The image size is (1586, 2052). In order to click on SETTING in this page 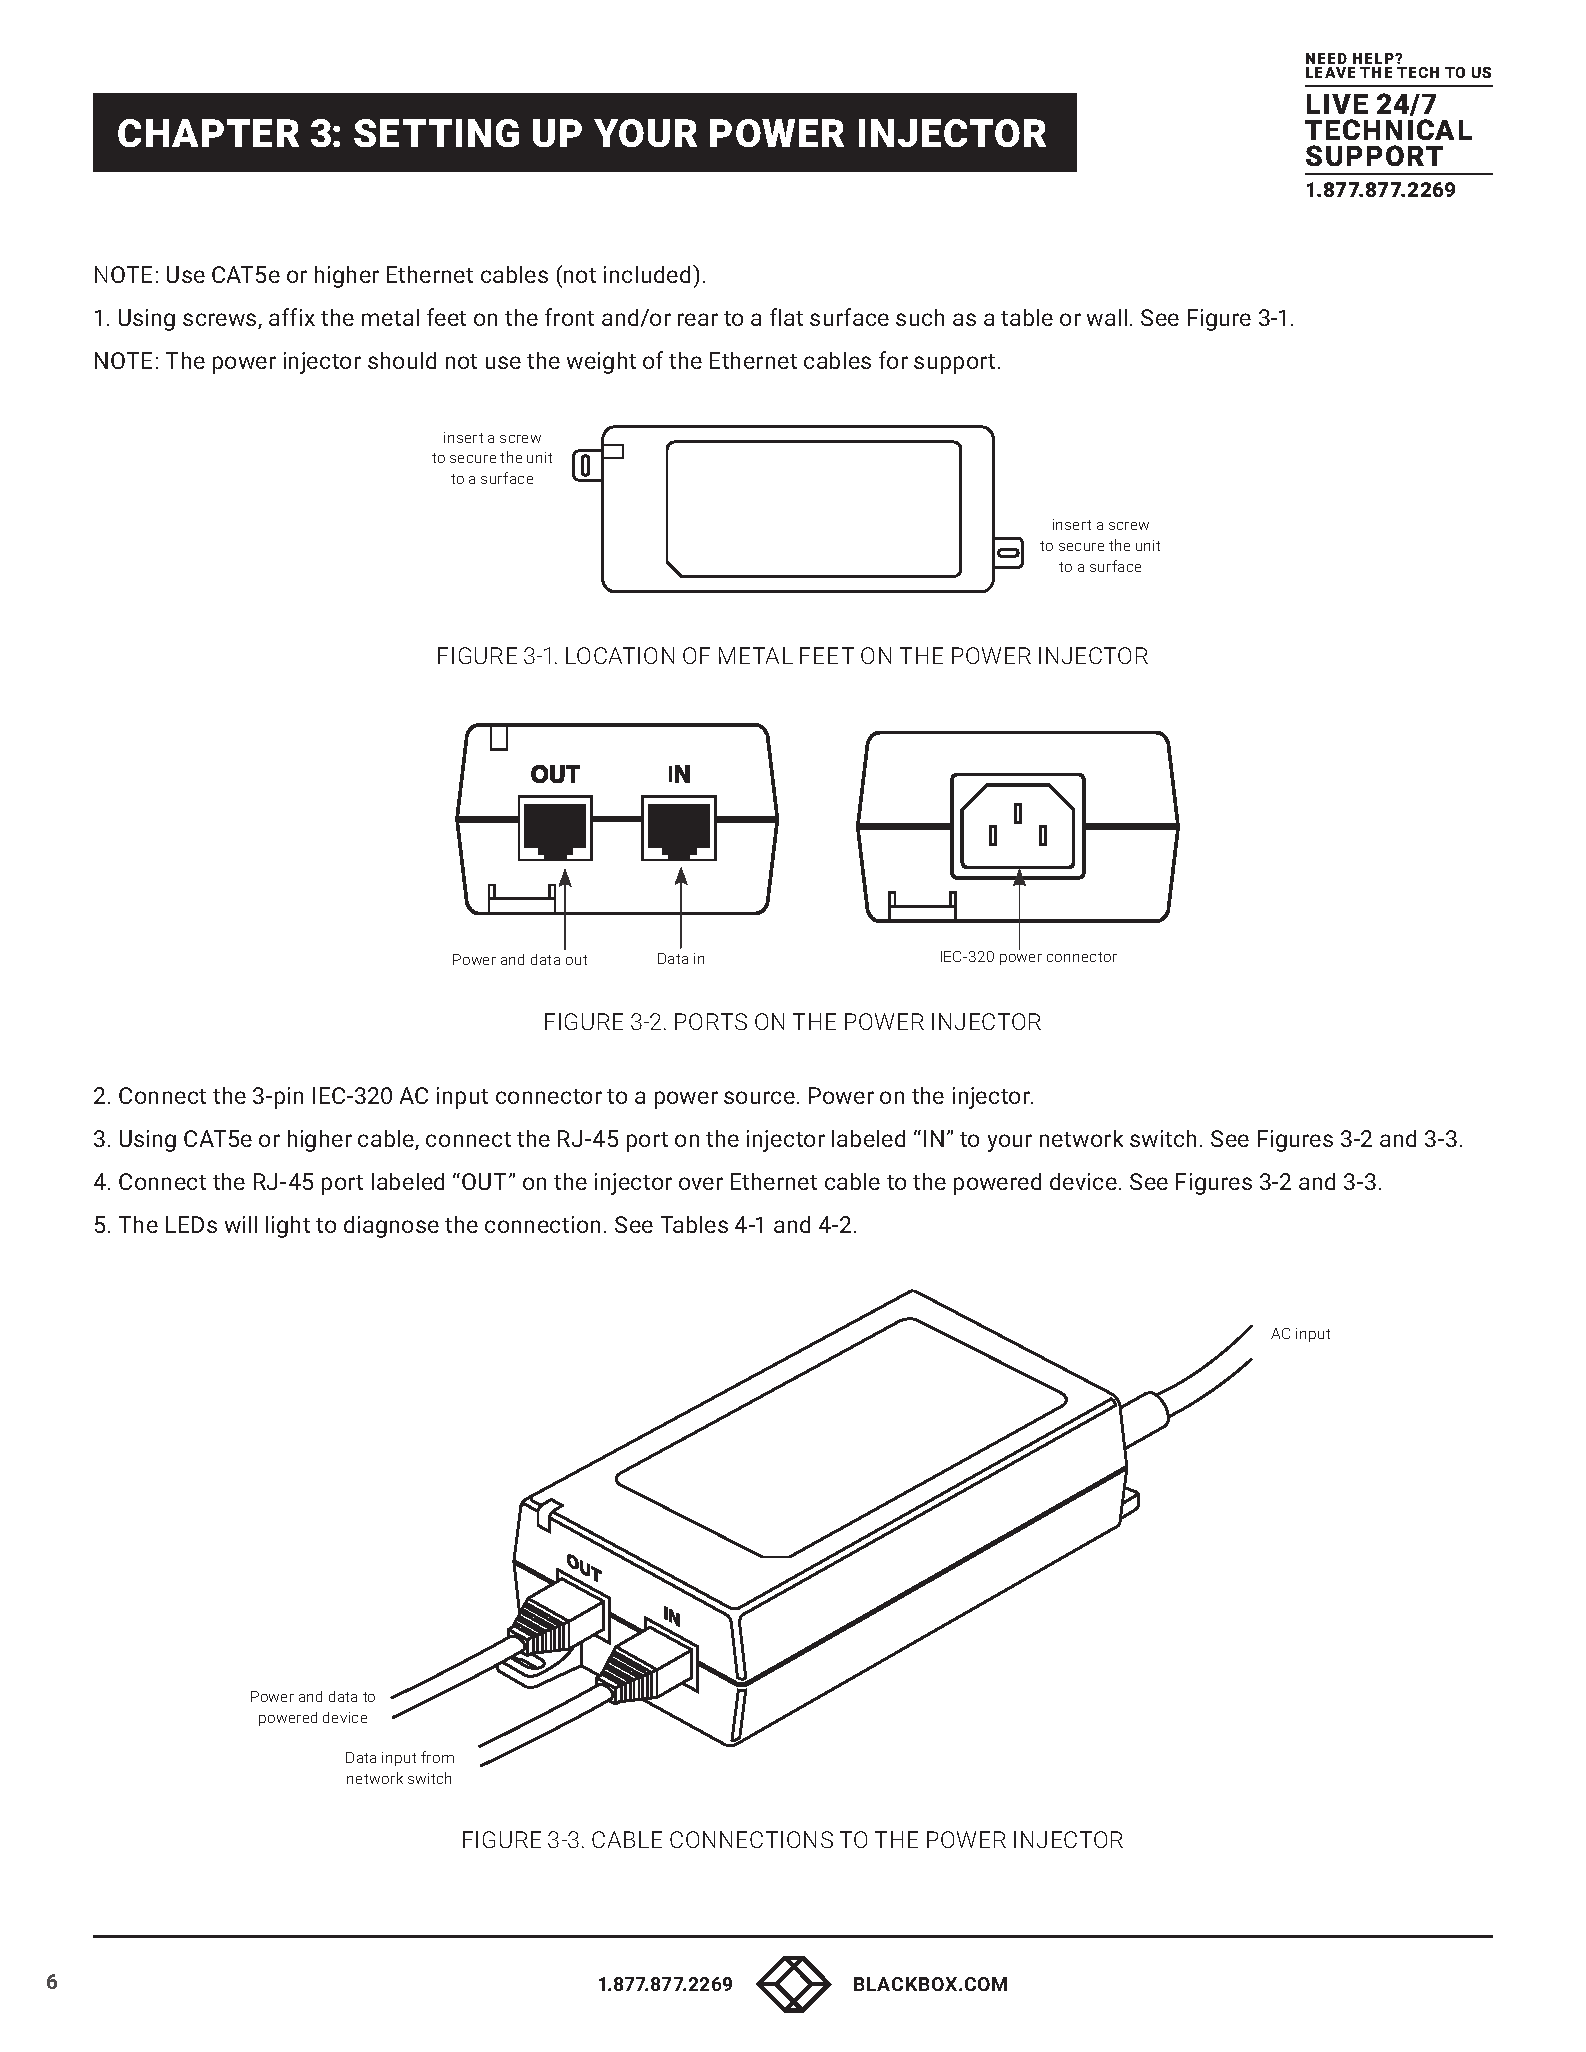, I will do `click(436, 133)`.
